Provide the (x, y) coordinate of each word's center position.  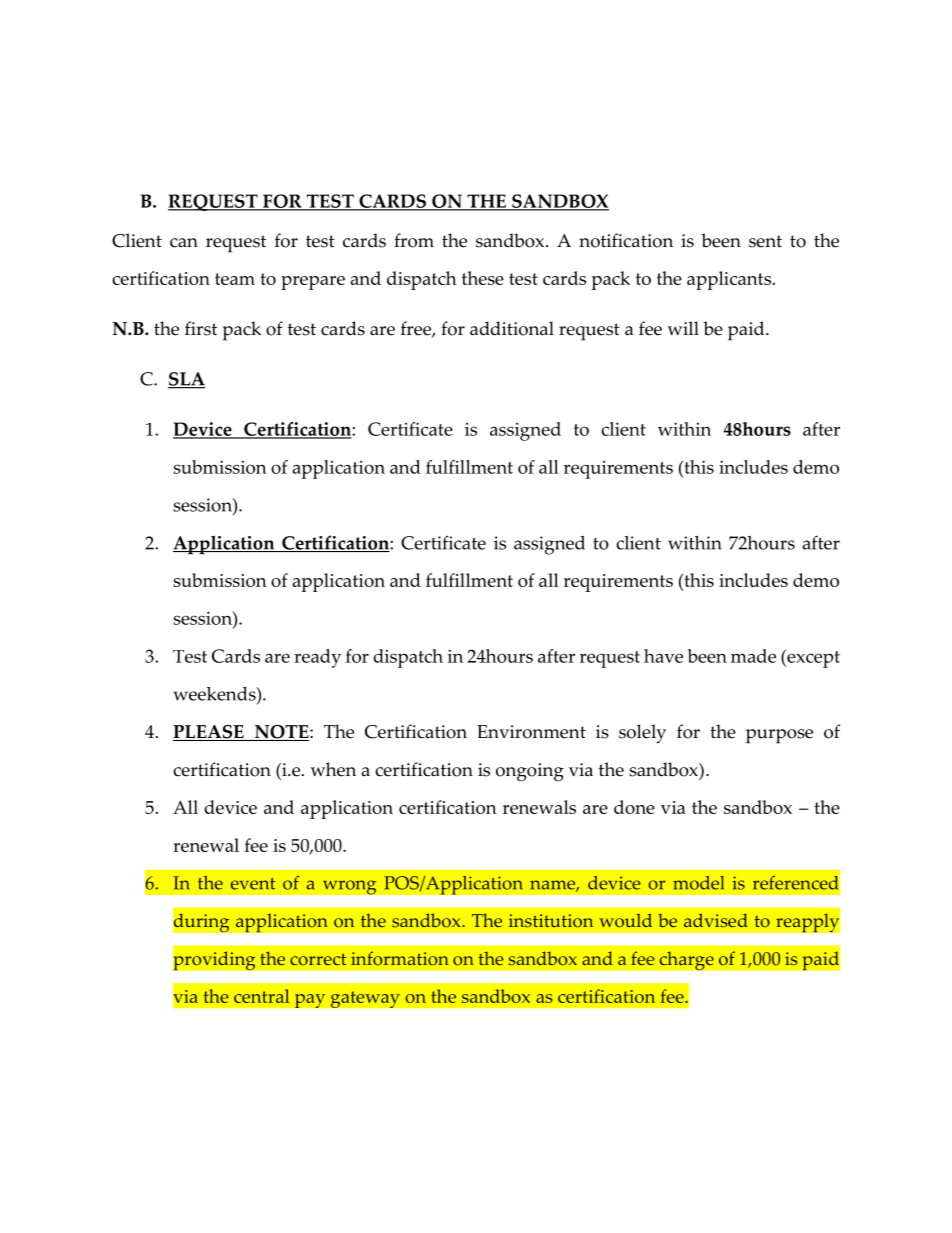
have (663, 656)
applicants (729, 280)
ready (317, 658)
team (235, 279)
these (483, 278)
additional (512, 328)
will (683, 328)
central (261, 996)
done (634, 807)
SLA (186, 380)
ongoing (530, 772)
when (333, 769)
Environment (531, 732)
